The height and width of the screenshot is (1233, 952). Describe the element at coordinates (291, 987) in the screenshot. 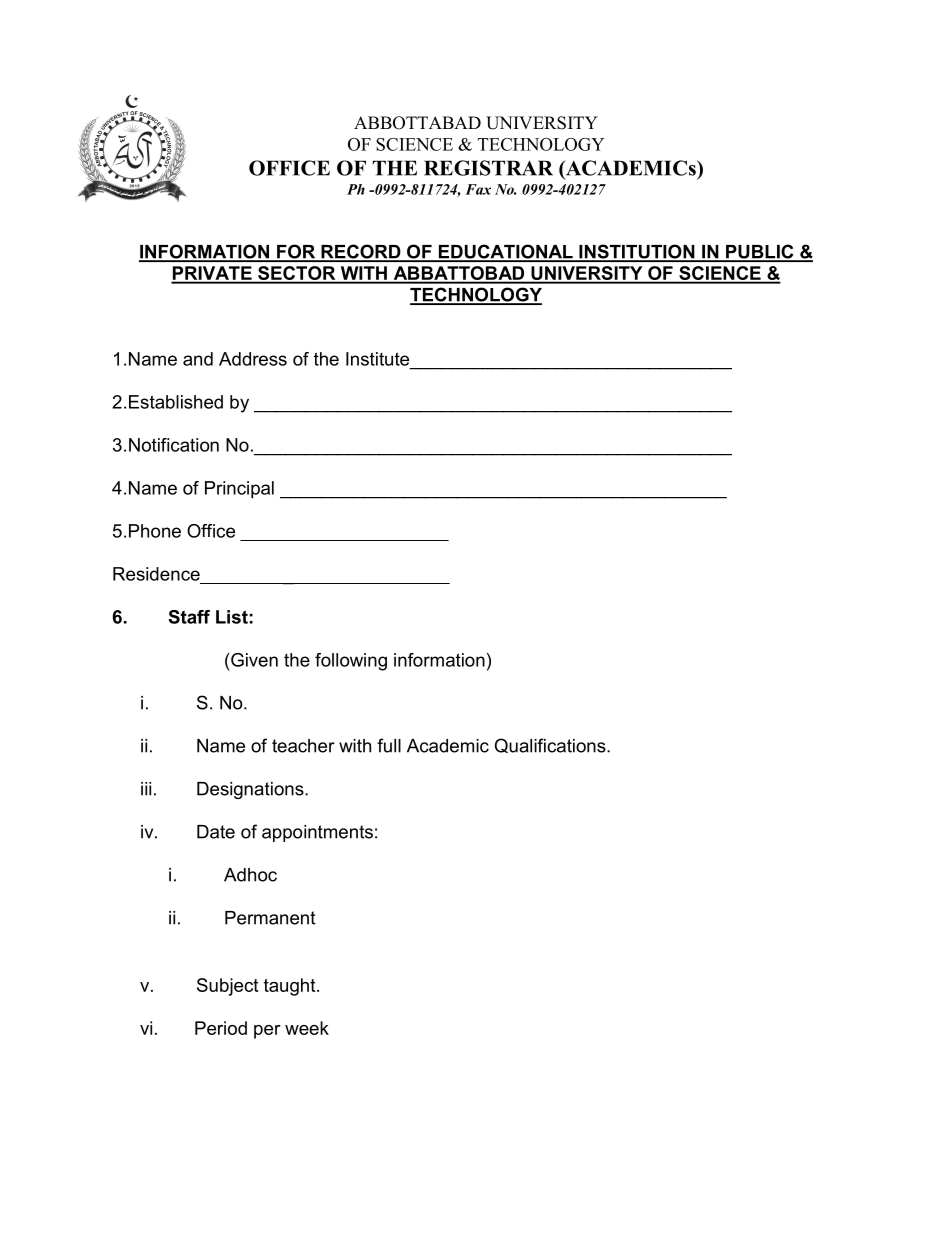

I see `taught` at that location.
